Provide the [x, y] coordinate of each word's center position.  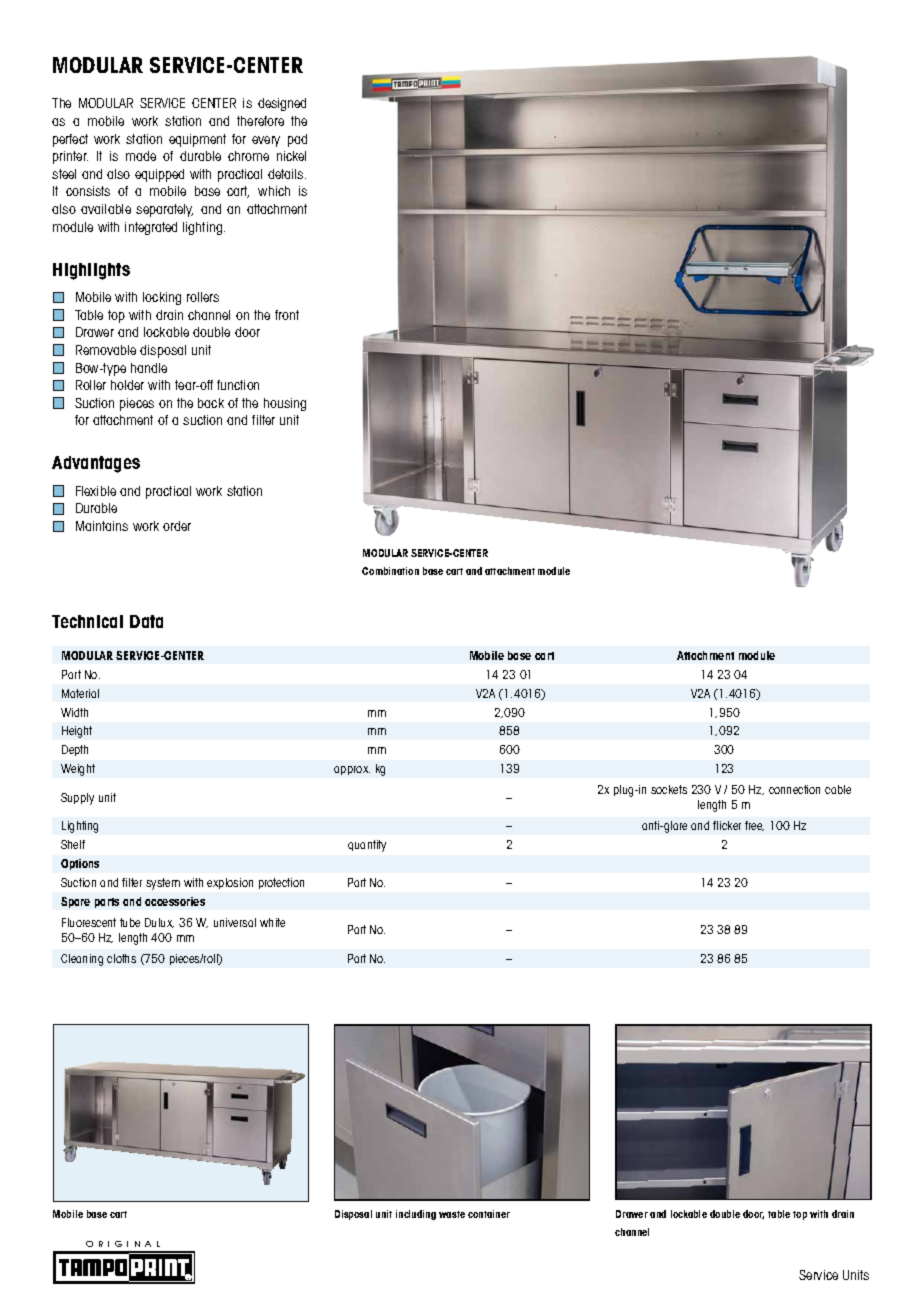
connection [794, 789]
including [416, 1215]
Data [146, 621]
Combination [390, 571]
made [141, 156]
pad [297, 140]
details [287, 174]
